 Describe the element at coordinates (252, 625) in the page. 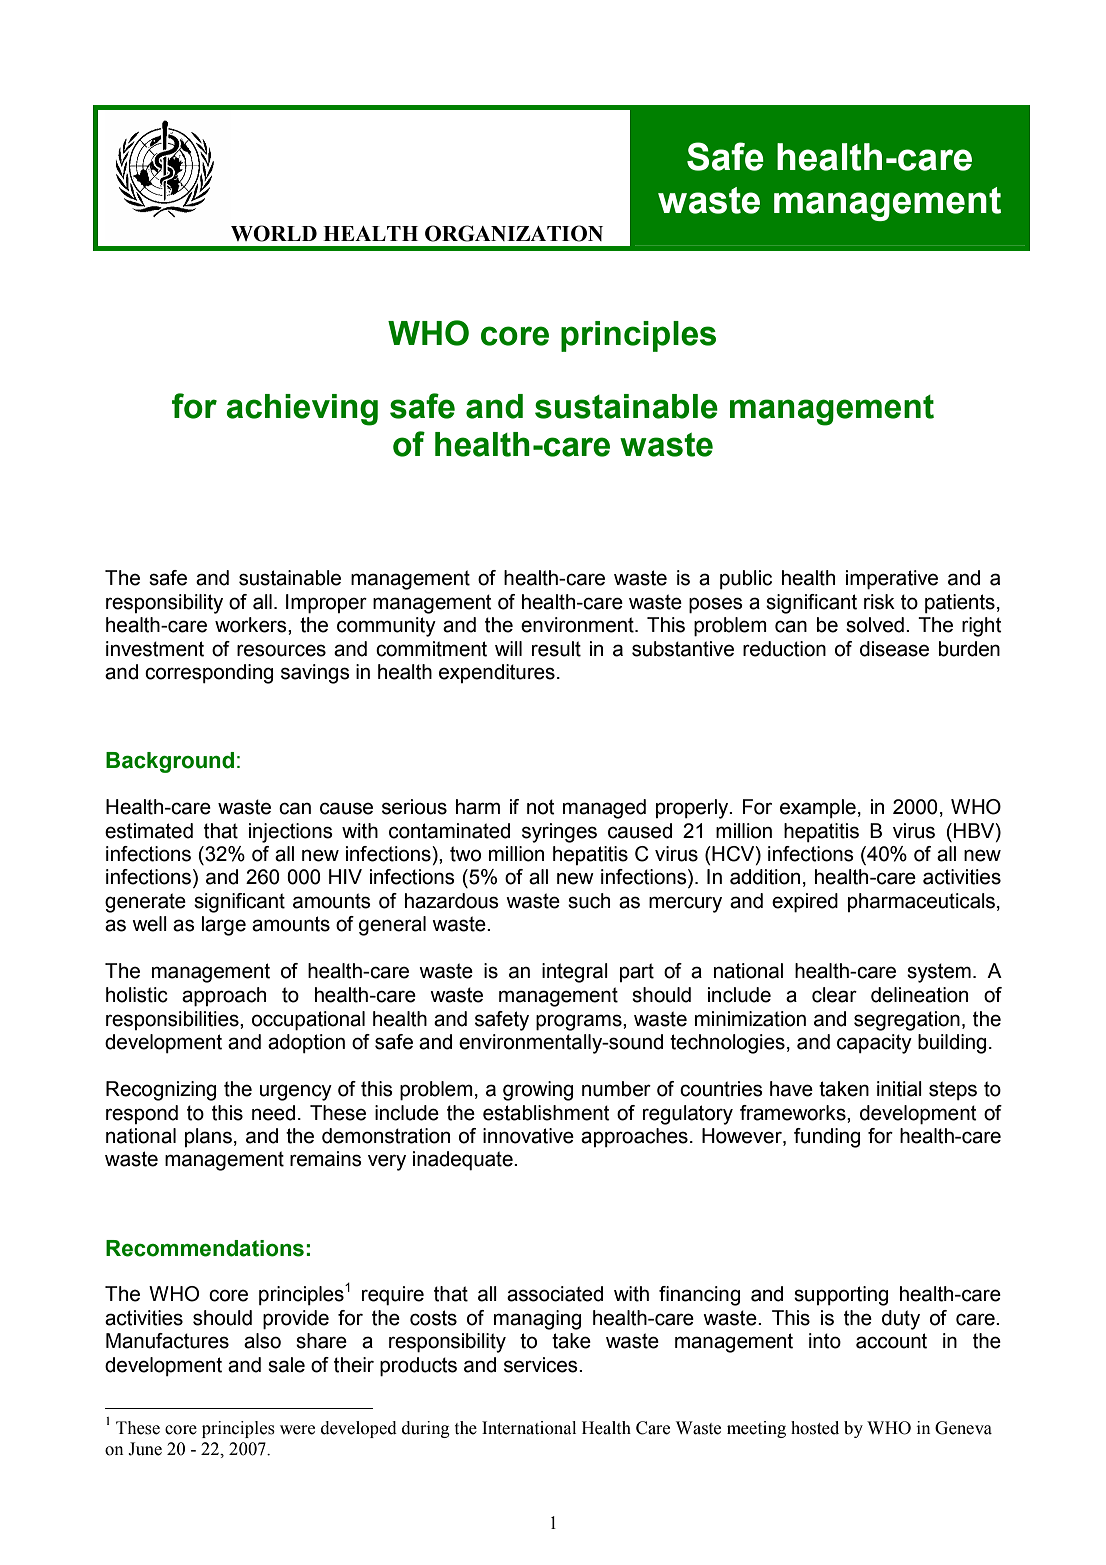

I see `workers` at that location.
